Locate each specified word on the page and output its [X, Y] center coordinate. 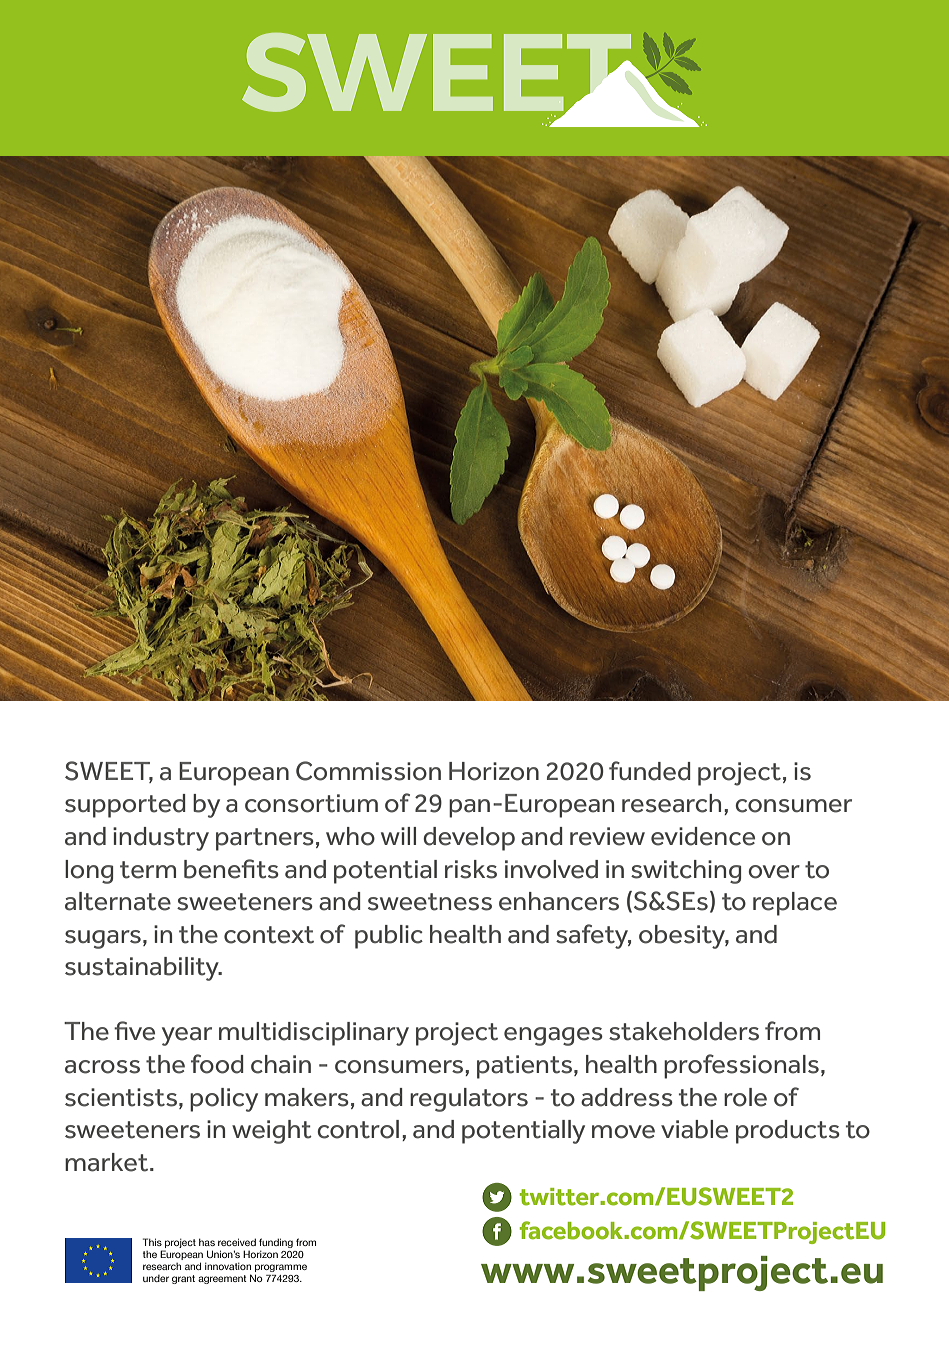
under [156, 1278]
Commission [368, 771]
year [187, 1036]
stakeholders [684, 1031]
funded [650, 771]
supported [125, 806]
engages [553, 1036]
